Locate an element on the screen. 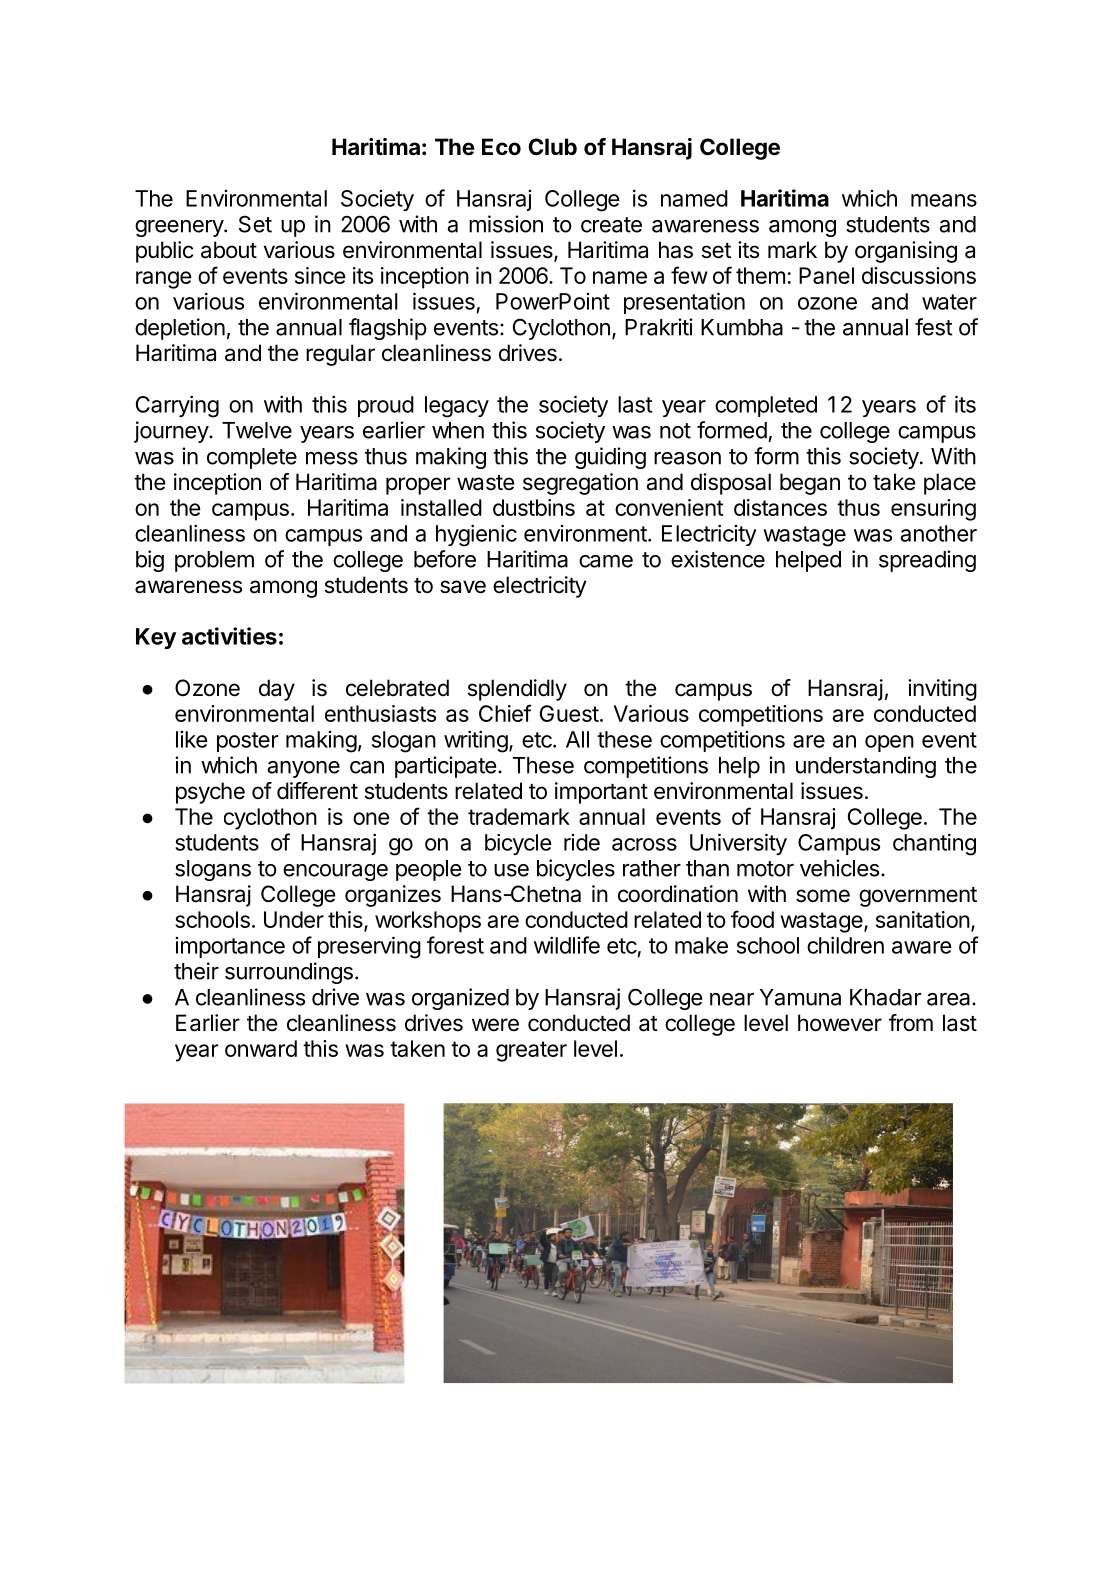  ride is located at coordinates (582, 842).
